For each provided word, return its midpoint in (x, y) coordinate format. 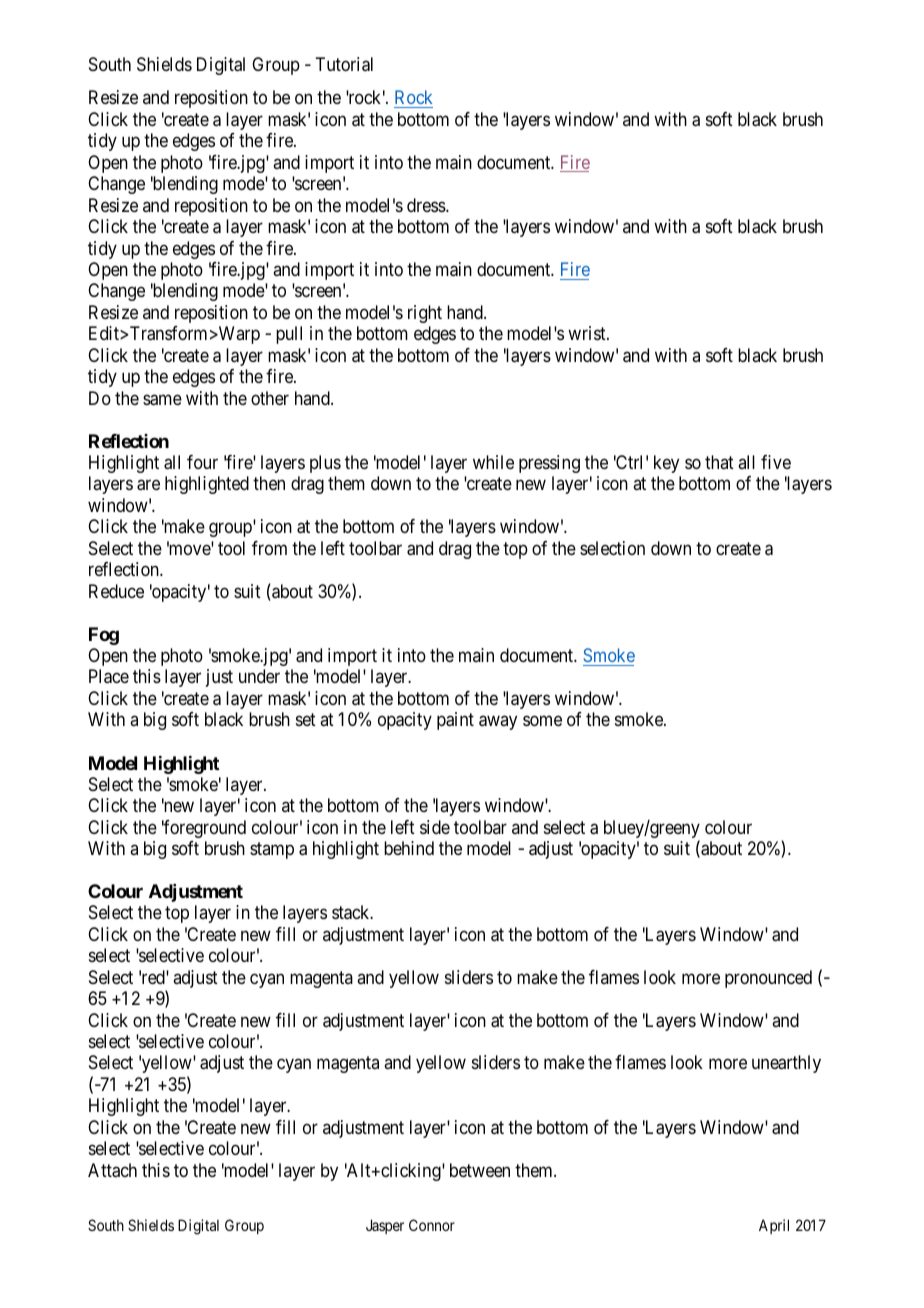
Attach (112, 1170)
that (719, 462)
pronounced (768, 979)
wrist (588, 333)
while (493, 462)
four (202, 462)
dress (427, 205)
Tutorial (344, 64)
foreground (204, 829)
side (435, 827)
